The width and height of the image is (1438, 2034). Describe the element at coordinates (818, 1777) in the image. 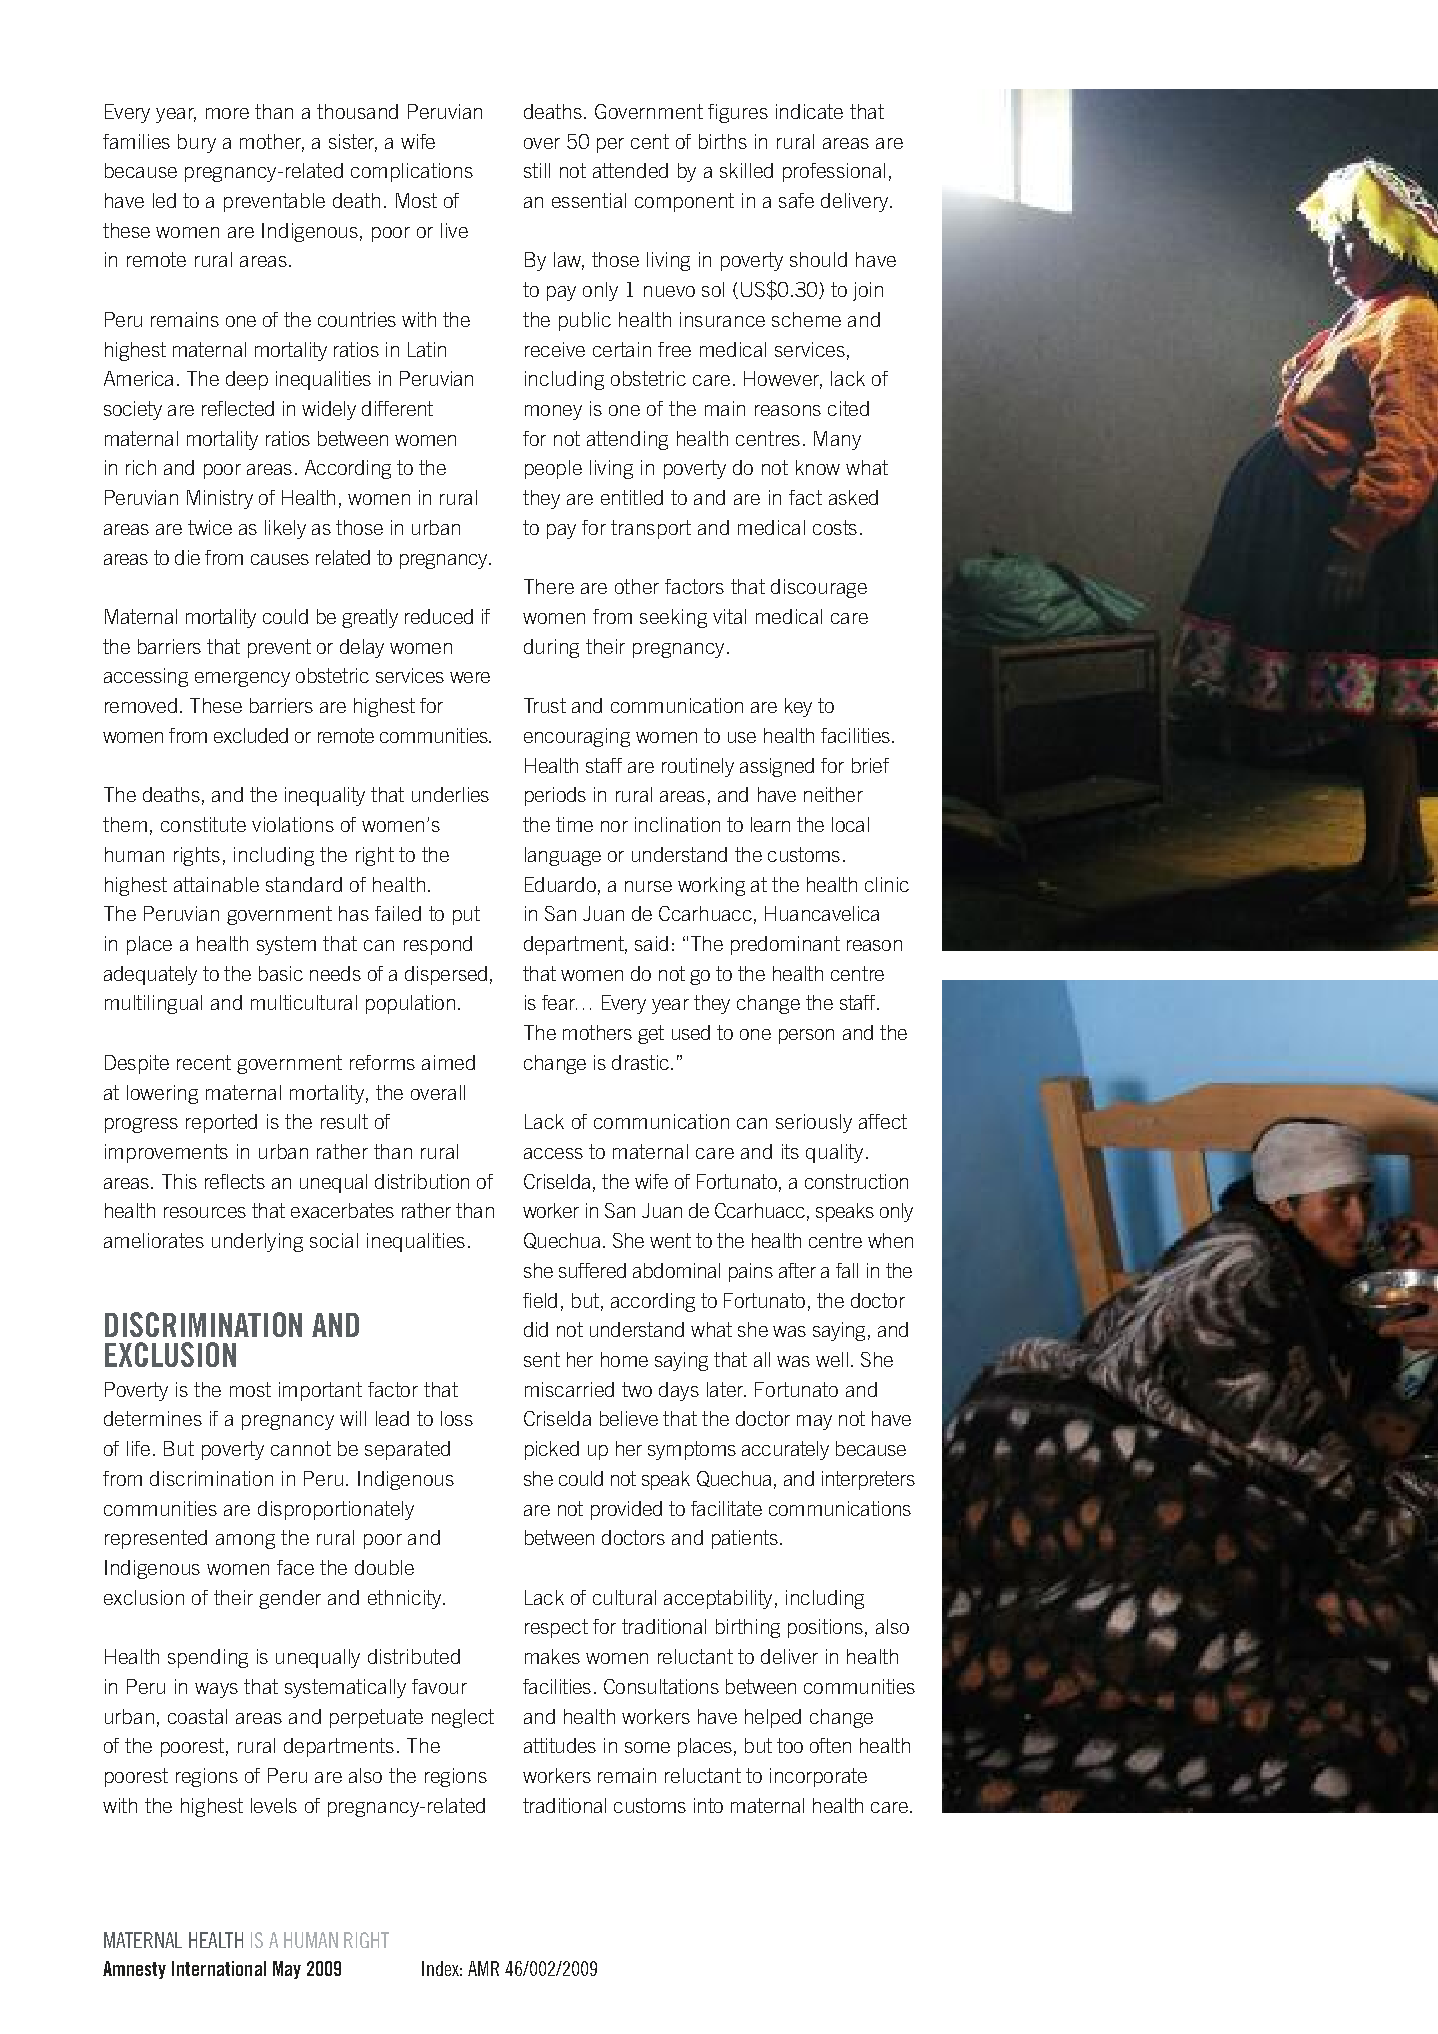

I see `incorporate` at that location.
